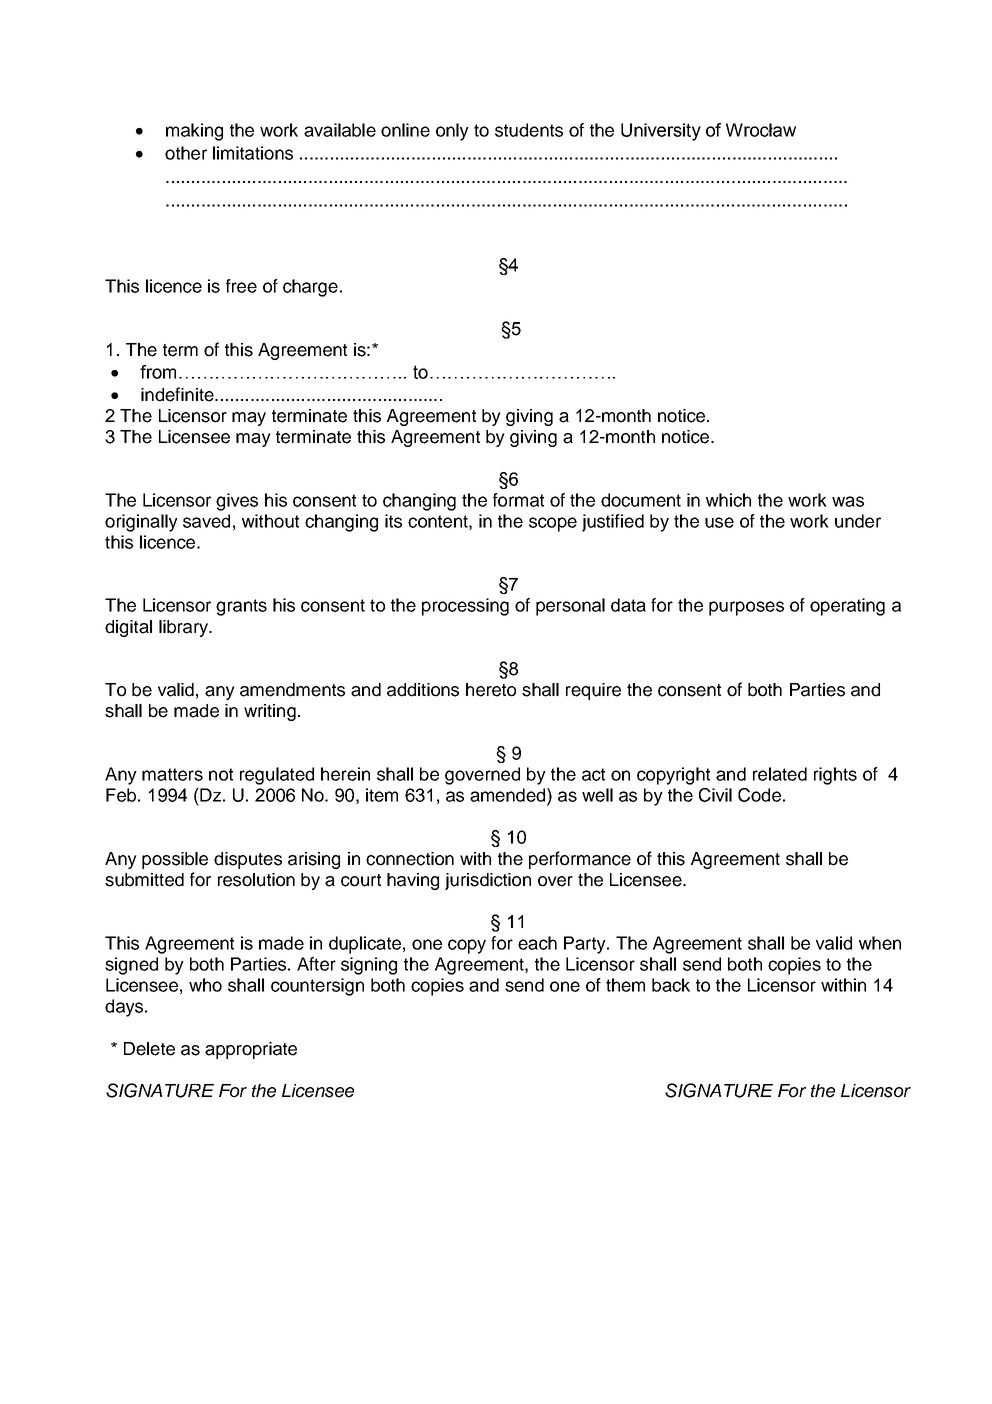 The image size is (992, 1404). I want to click on University, so click(661, 132).
